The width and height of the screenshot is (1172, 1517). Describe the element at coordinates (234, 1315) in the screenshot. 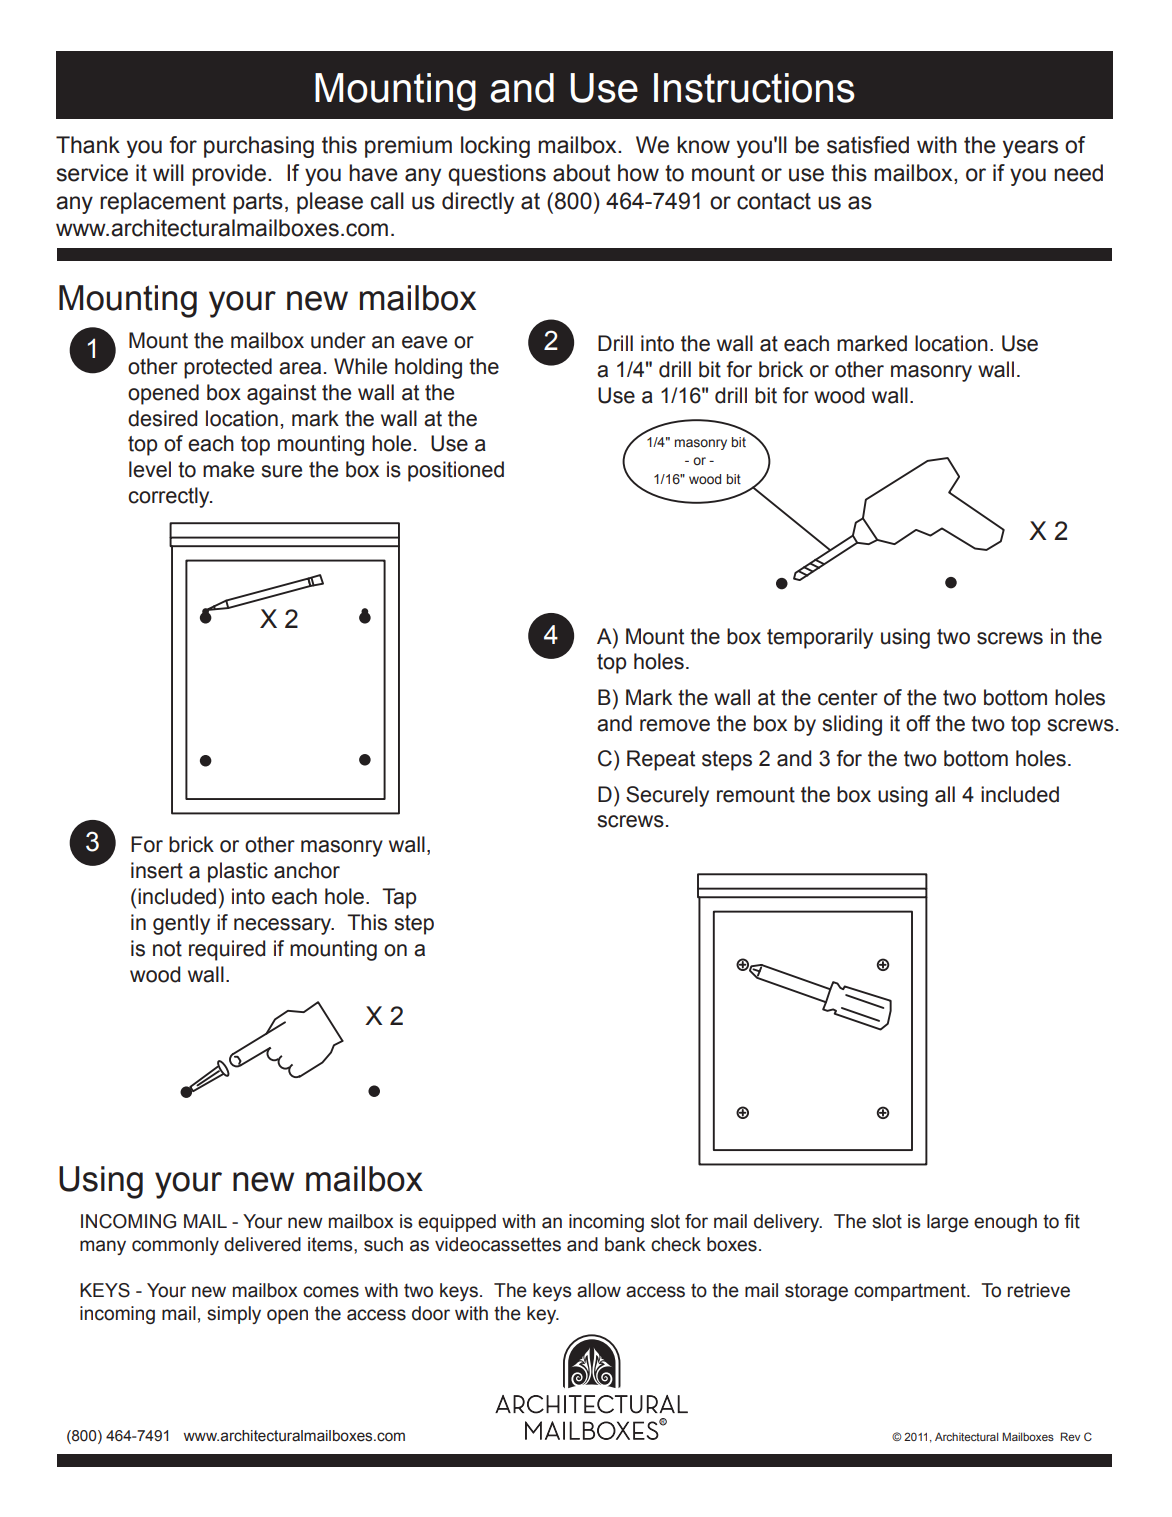

I see `simply` at that location.
